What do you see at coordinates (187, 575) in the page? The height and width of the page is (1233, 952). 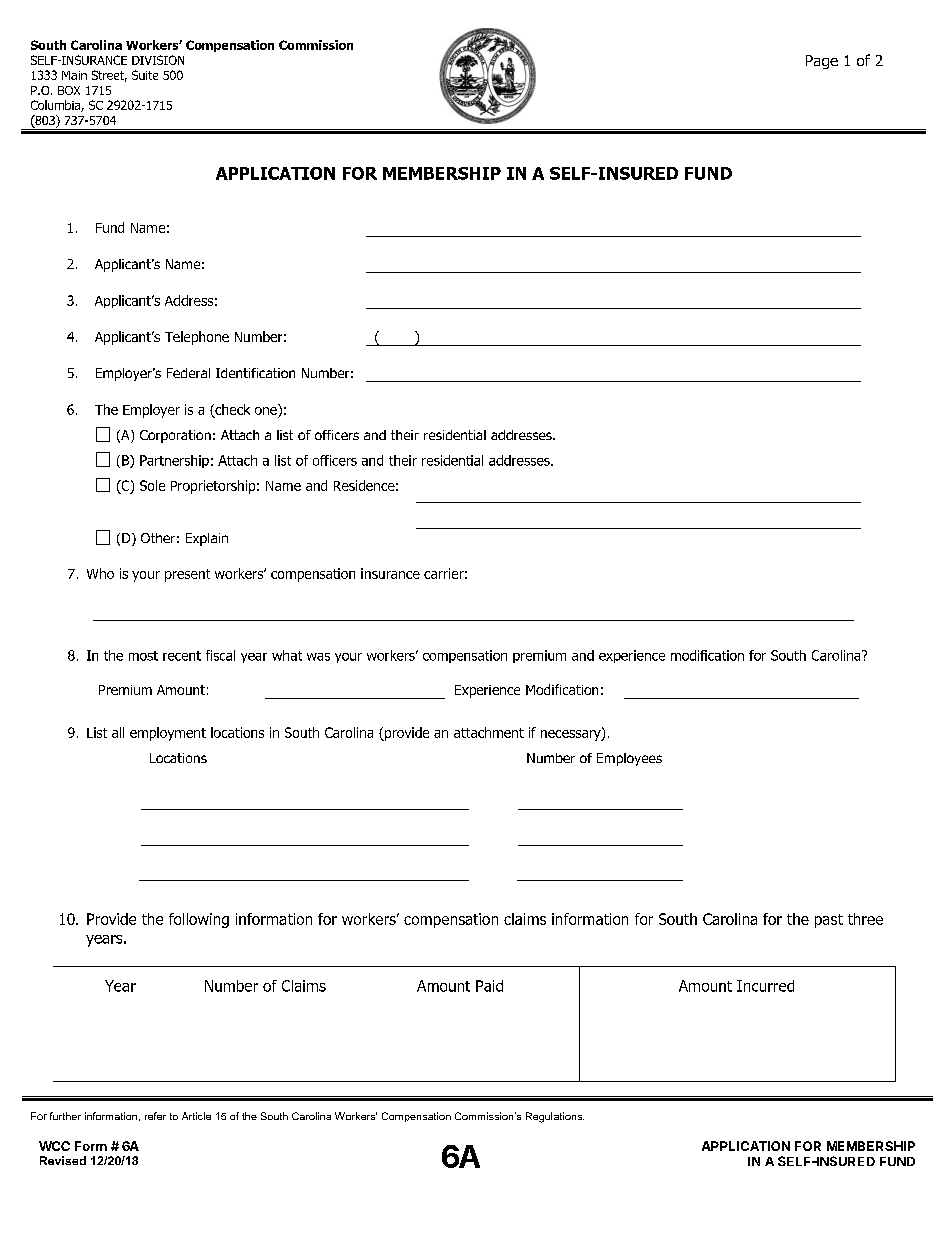 I see `present` at bounding box center [187, 575].
